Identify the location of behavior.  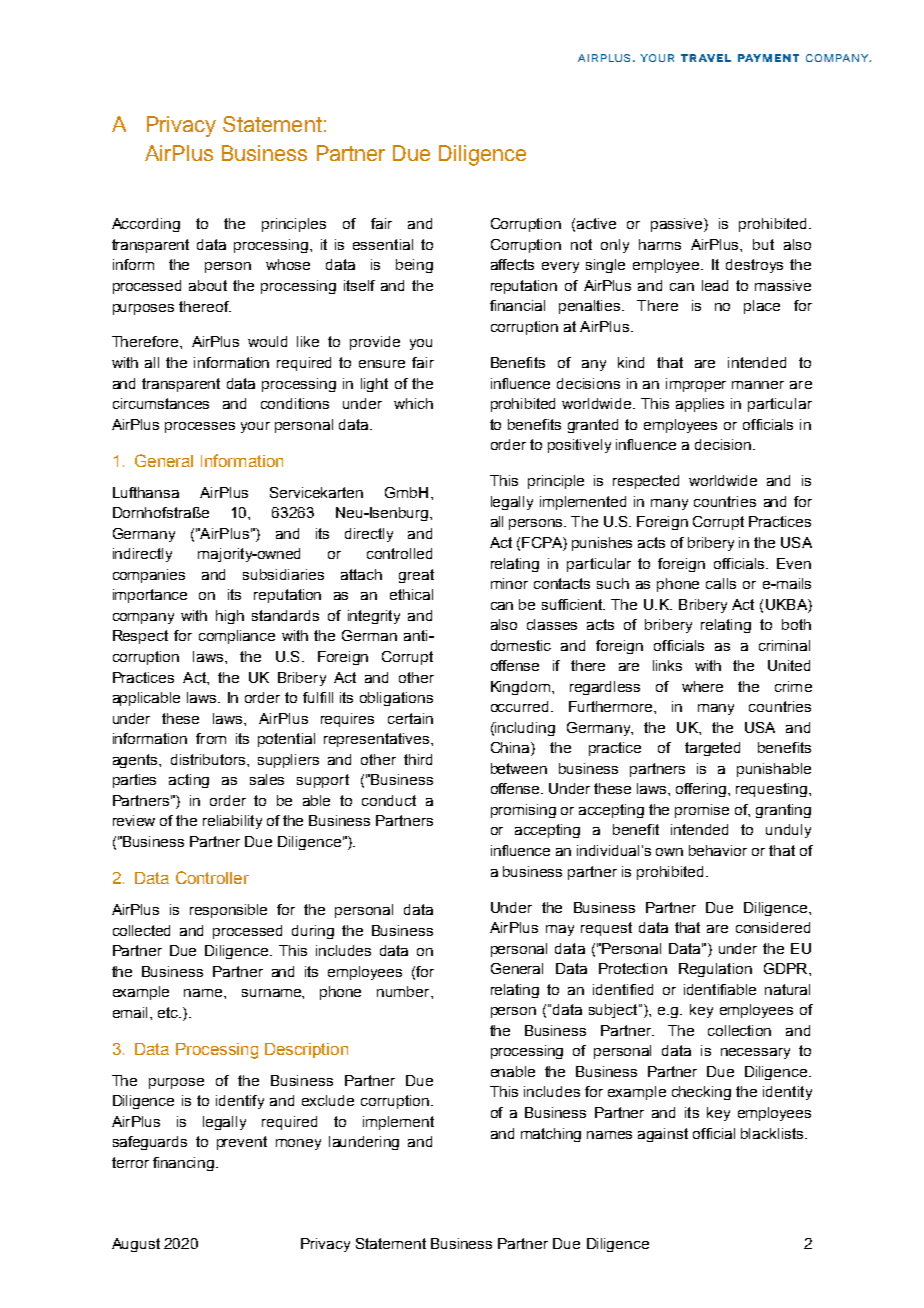
(718, 850).
